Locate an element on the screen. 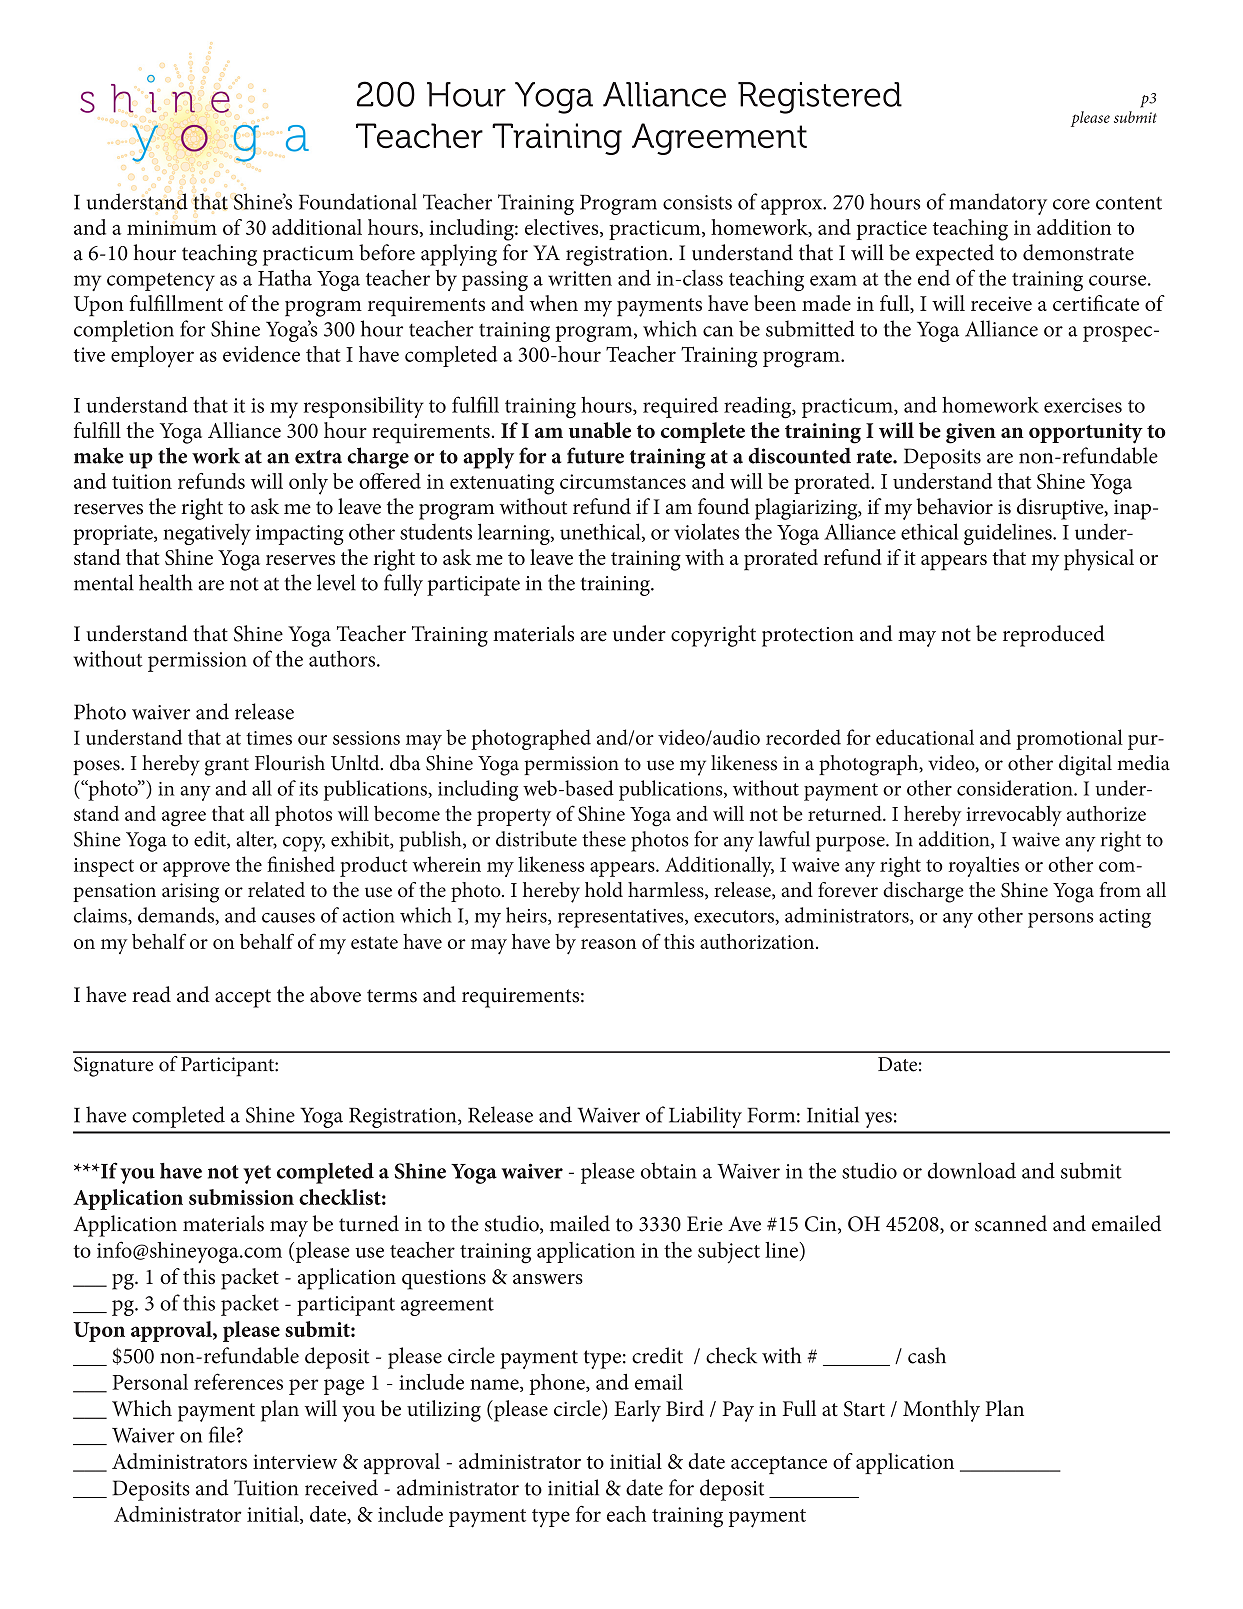 The height and width of the screenshot is (1609, 1243). file is located at coordinates (223, 1434).
